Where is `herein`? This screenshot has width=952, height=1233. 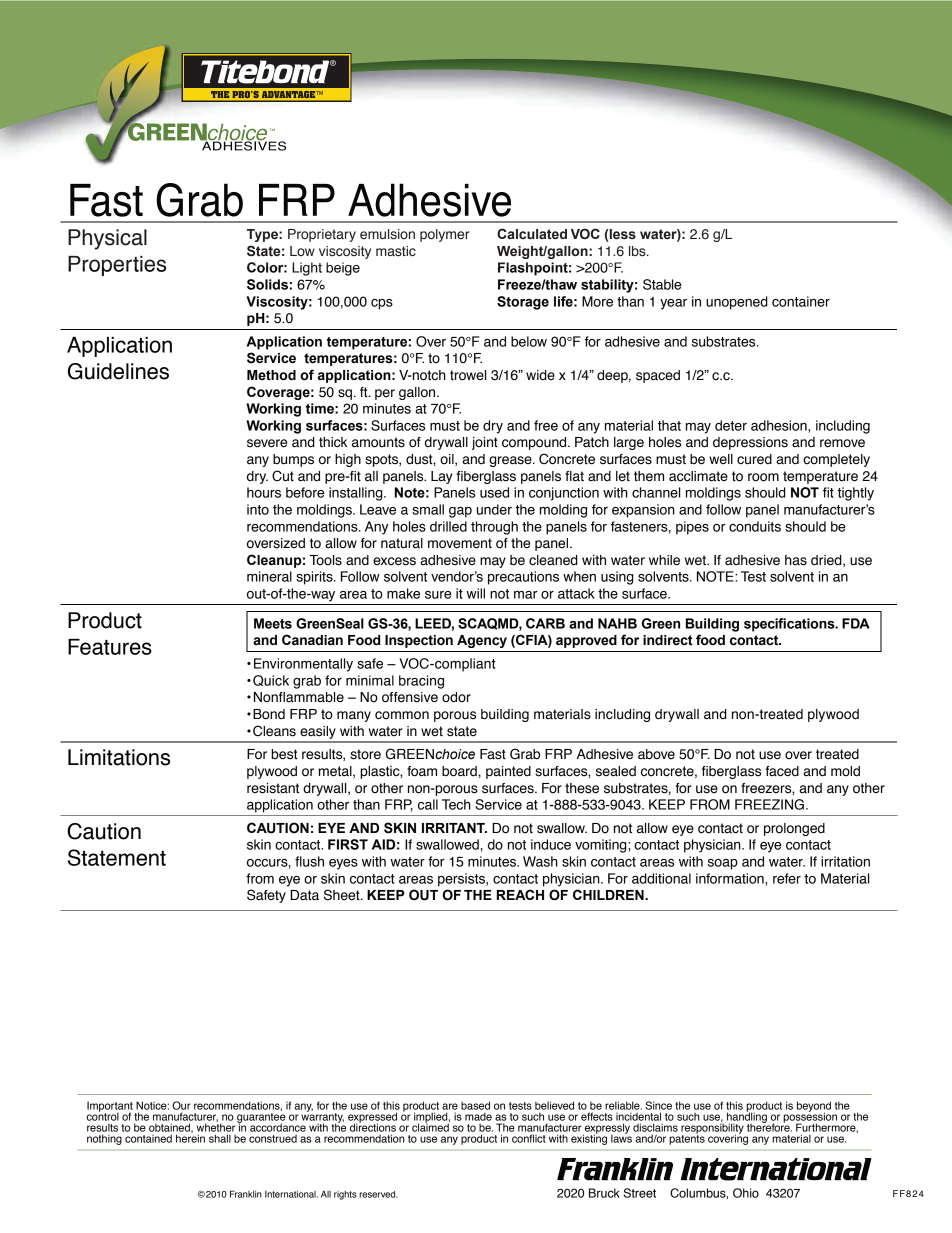
herein is located at coordinates (190, 1137).
